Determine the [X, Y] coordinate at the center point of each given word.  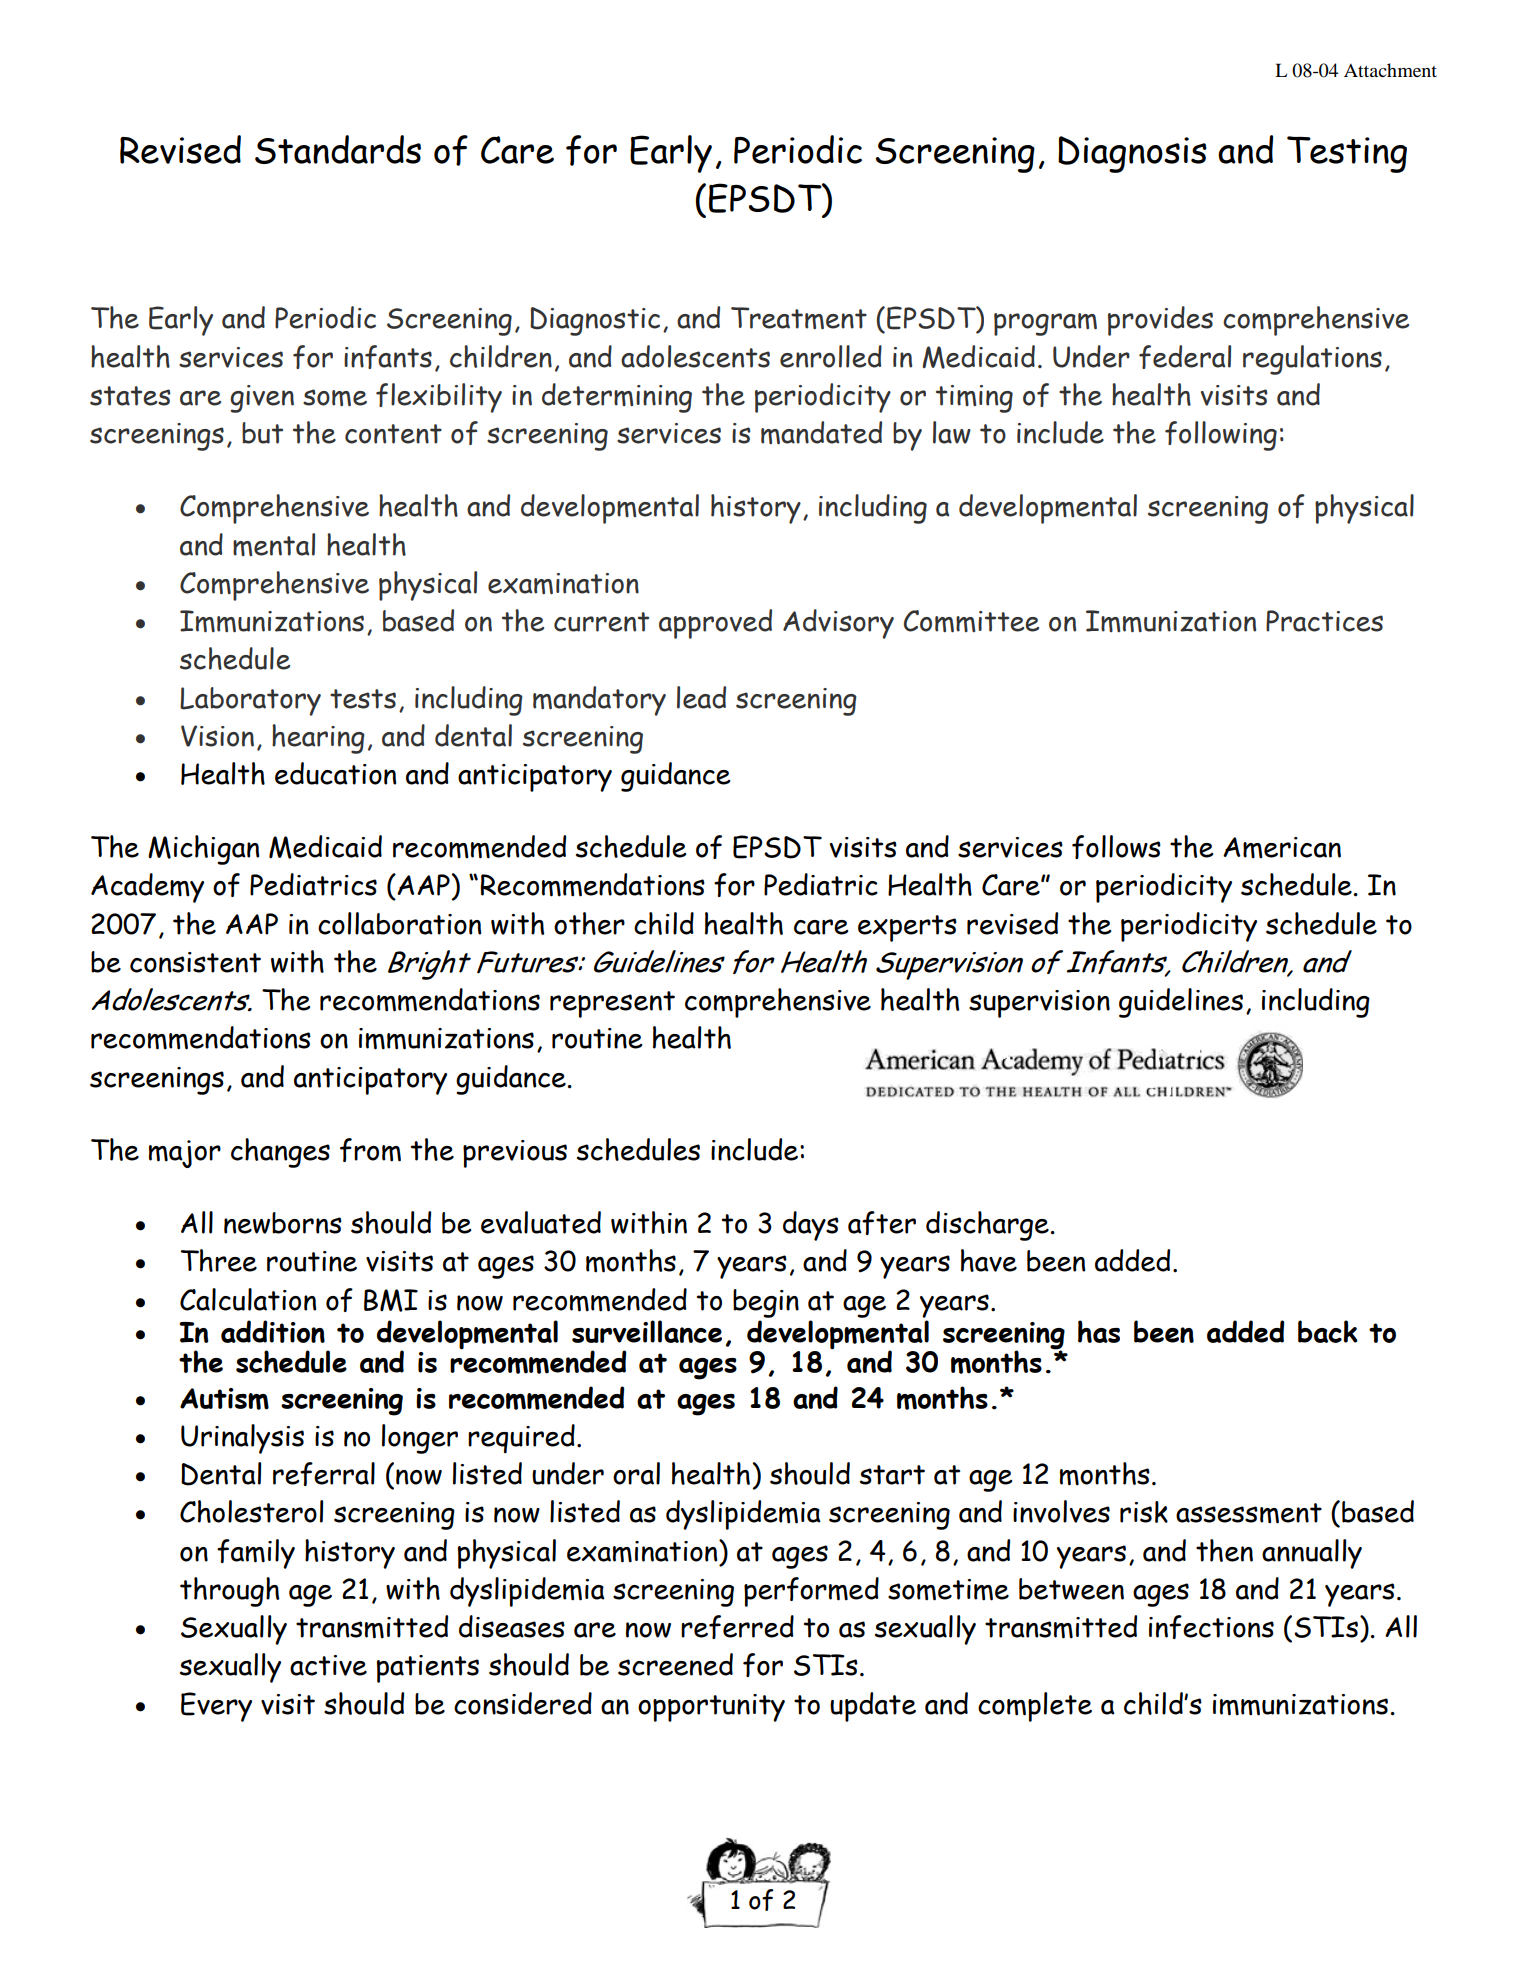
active [328, 1665]
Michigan [204, 850]
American [1282, 848]
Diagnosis [1132, 154]
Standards [338, 149]
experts [907, 928]
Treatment [799, 318]
